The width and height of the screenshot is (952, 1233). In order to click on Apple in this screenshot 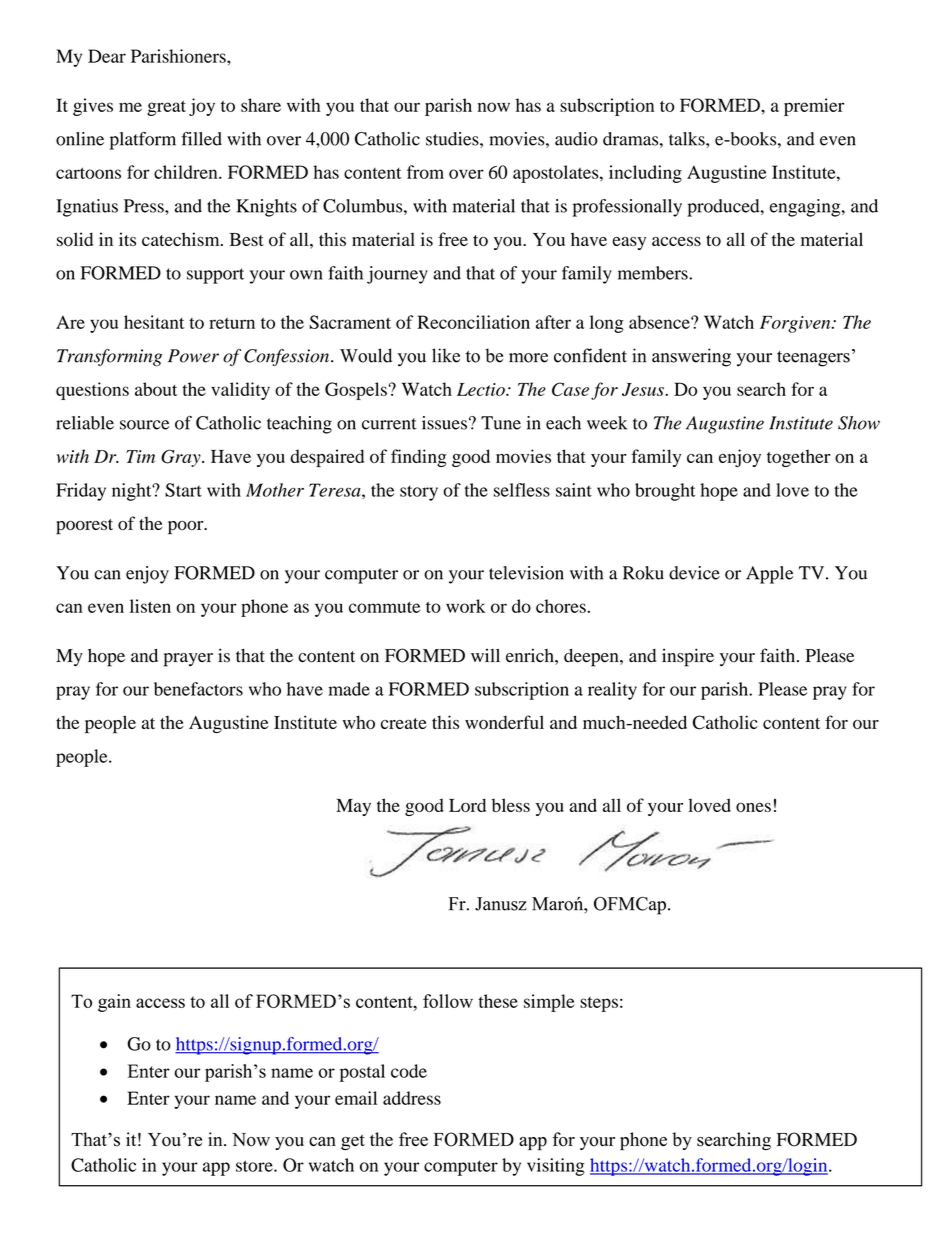, I will do `click(769, 575)`.
